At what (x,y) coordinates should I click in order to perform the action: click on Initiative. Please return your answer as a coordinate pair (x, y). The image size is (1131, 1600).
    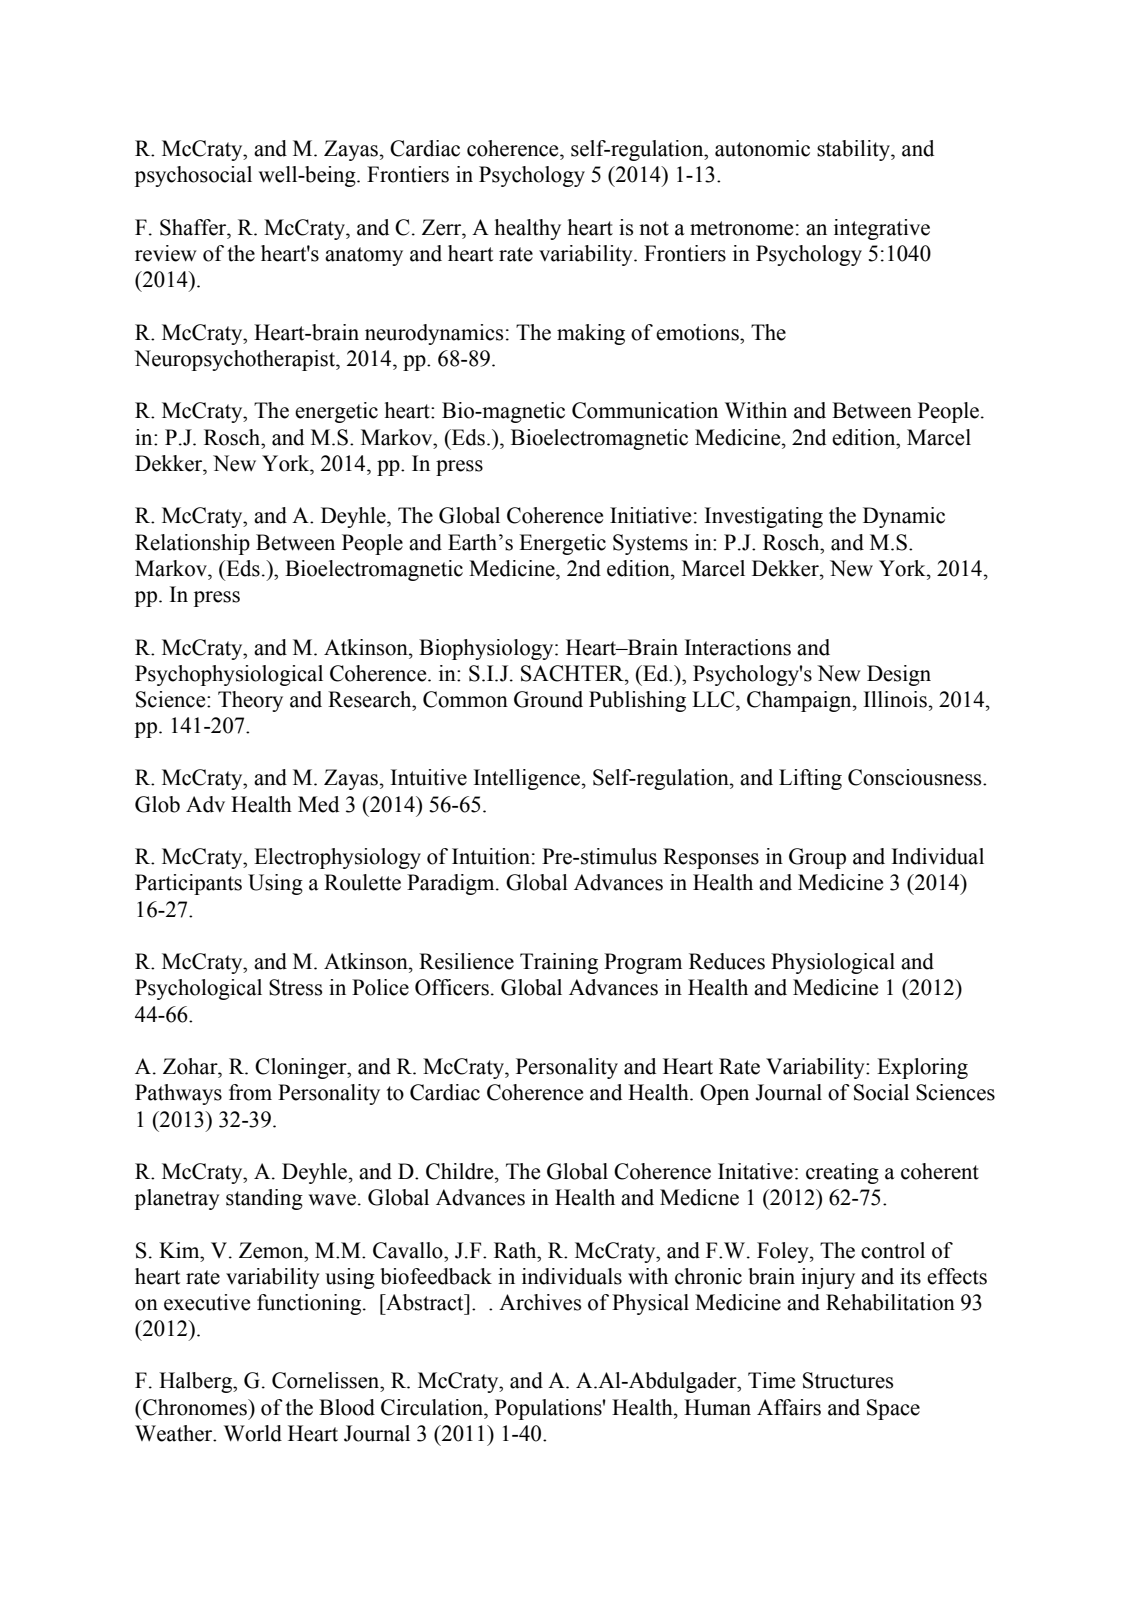
    Looking at the image, I should click on (650, 515).
